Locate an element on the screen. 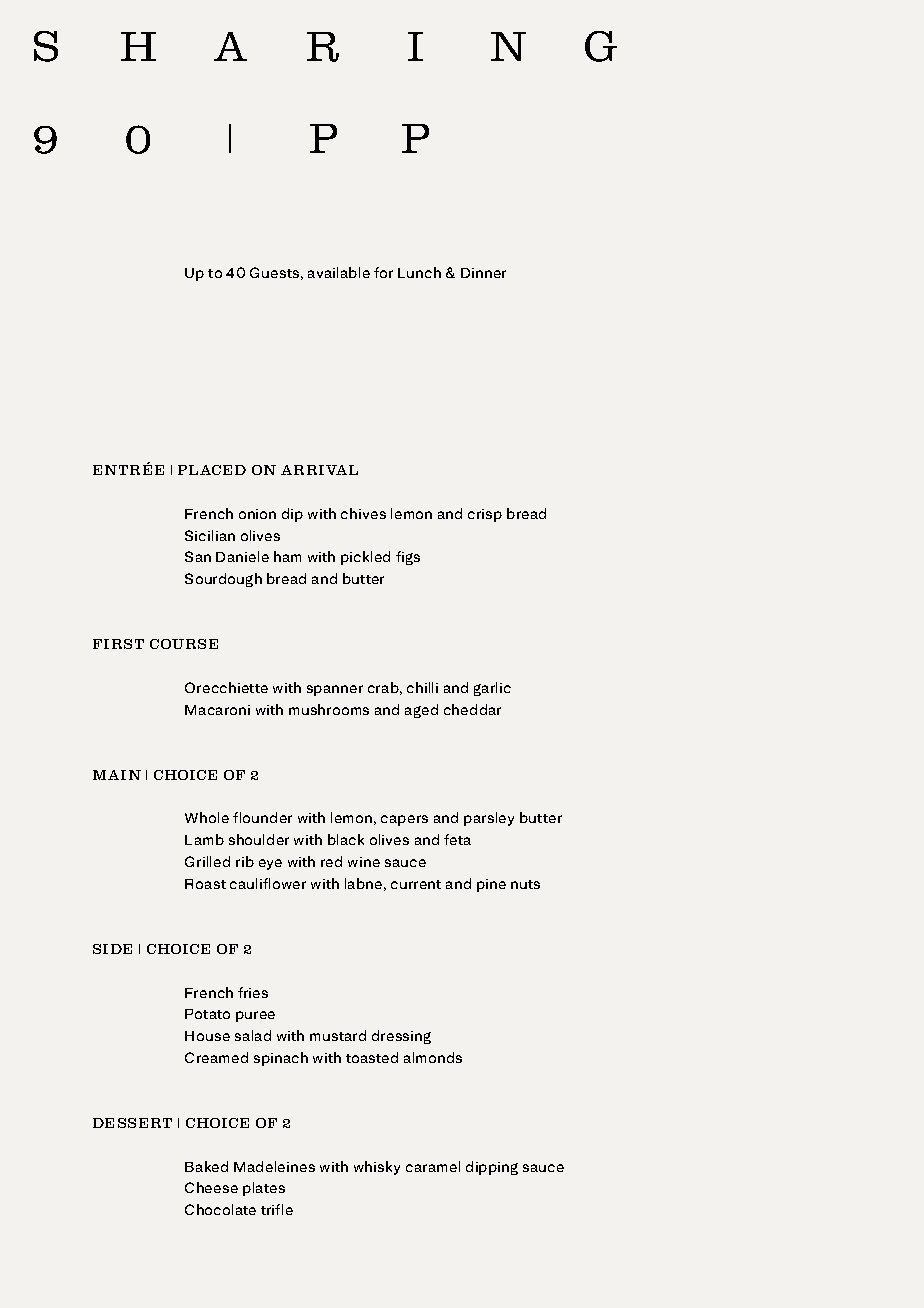 The height and width of the screenshot is (1308, 924). MAIN is located at coordinates (117, 775).
